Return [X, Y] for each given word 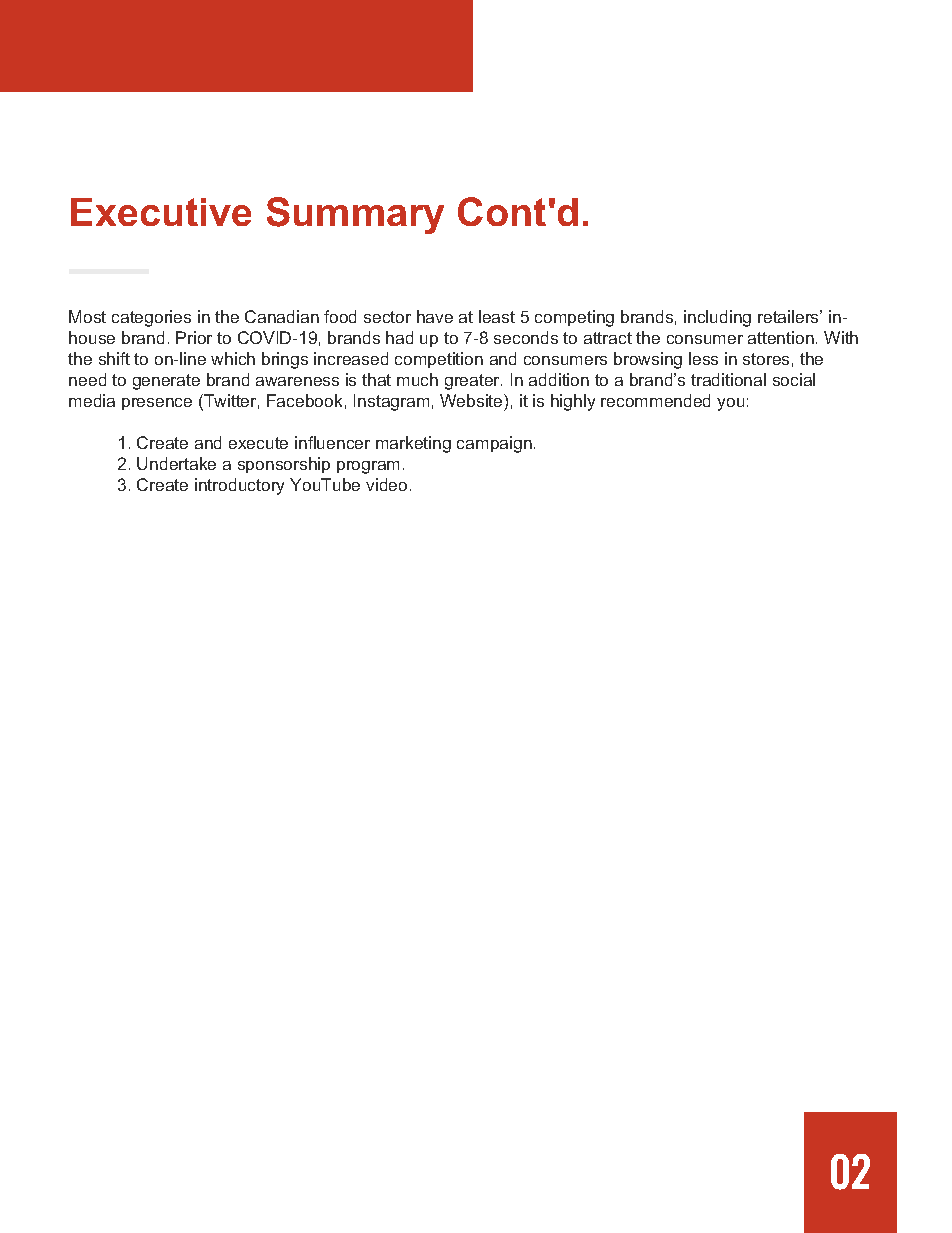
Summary [355, 215]
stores [766, 359]
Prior [194, 337]
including [717, 318]
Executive [161, 212]
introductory [239, 486]
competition [439, 360]
